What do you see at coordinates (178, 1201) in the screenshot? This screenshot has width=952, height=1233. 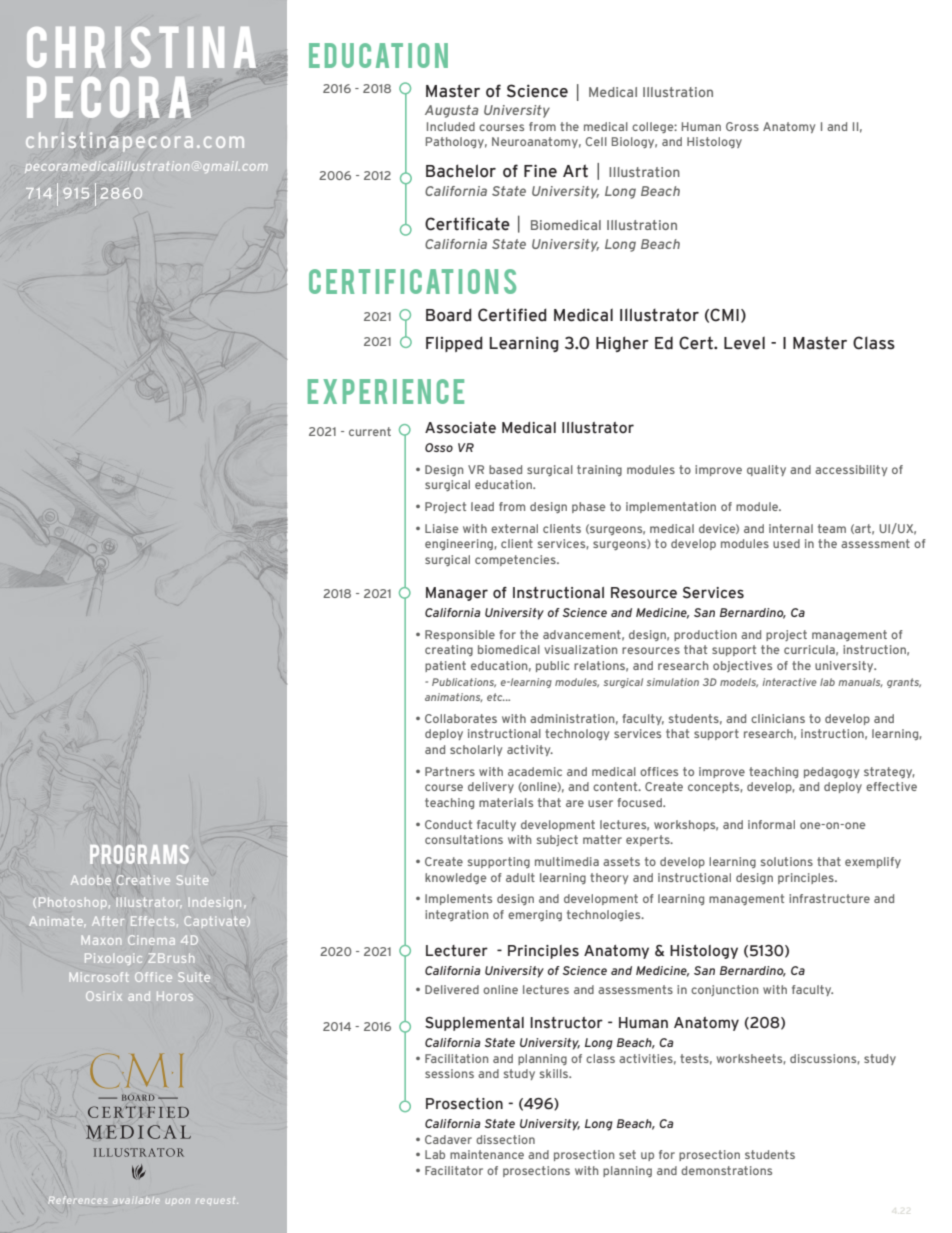 I see `upon` at bounding box center [178, 1201].
